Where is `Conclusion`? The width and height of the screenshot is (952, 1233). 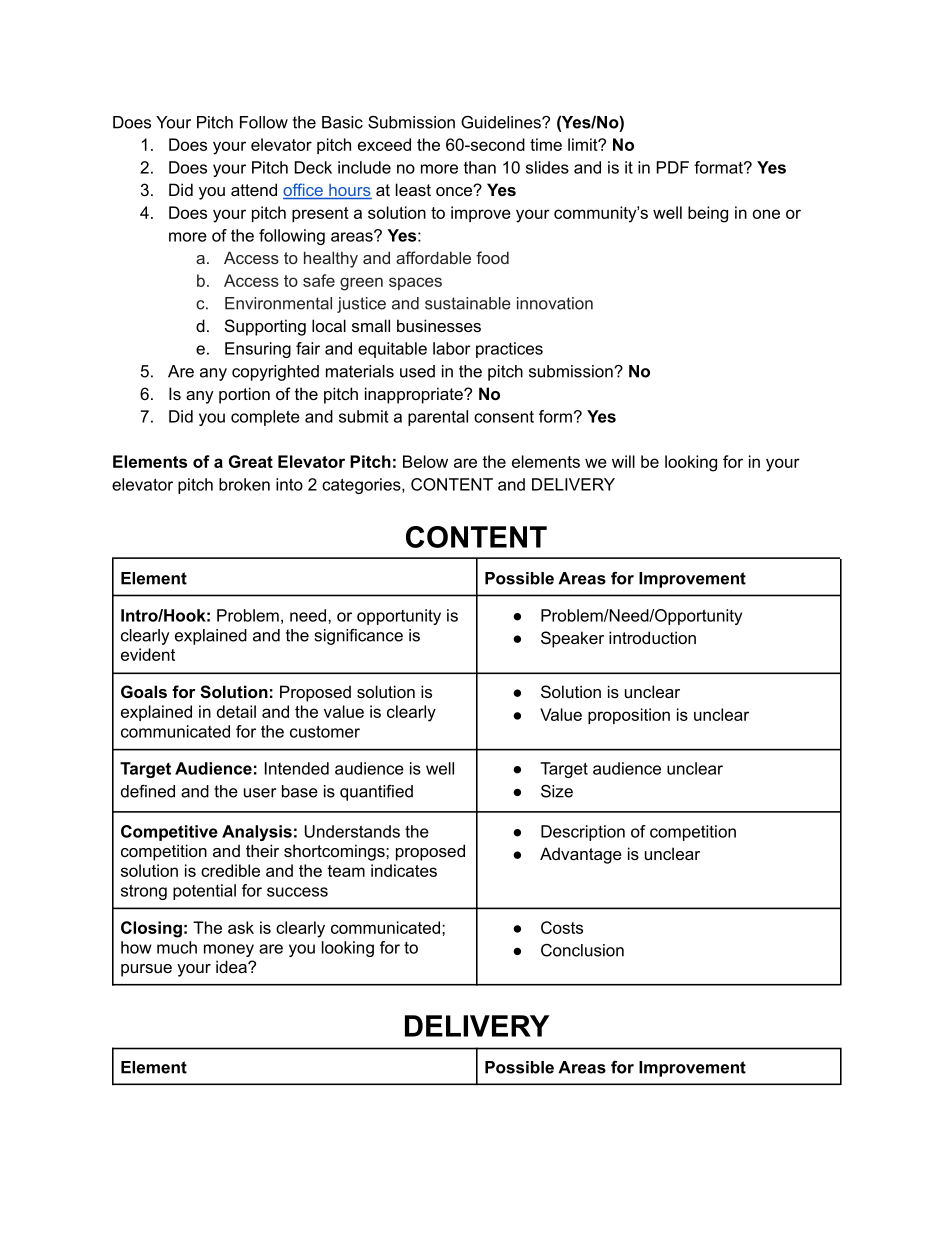
Conclusion is located at coordinates (582, 950).
